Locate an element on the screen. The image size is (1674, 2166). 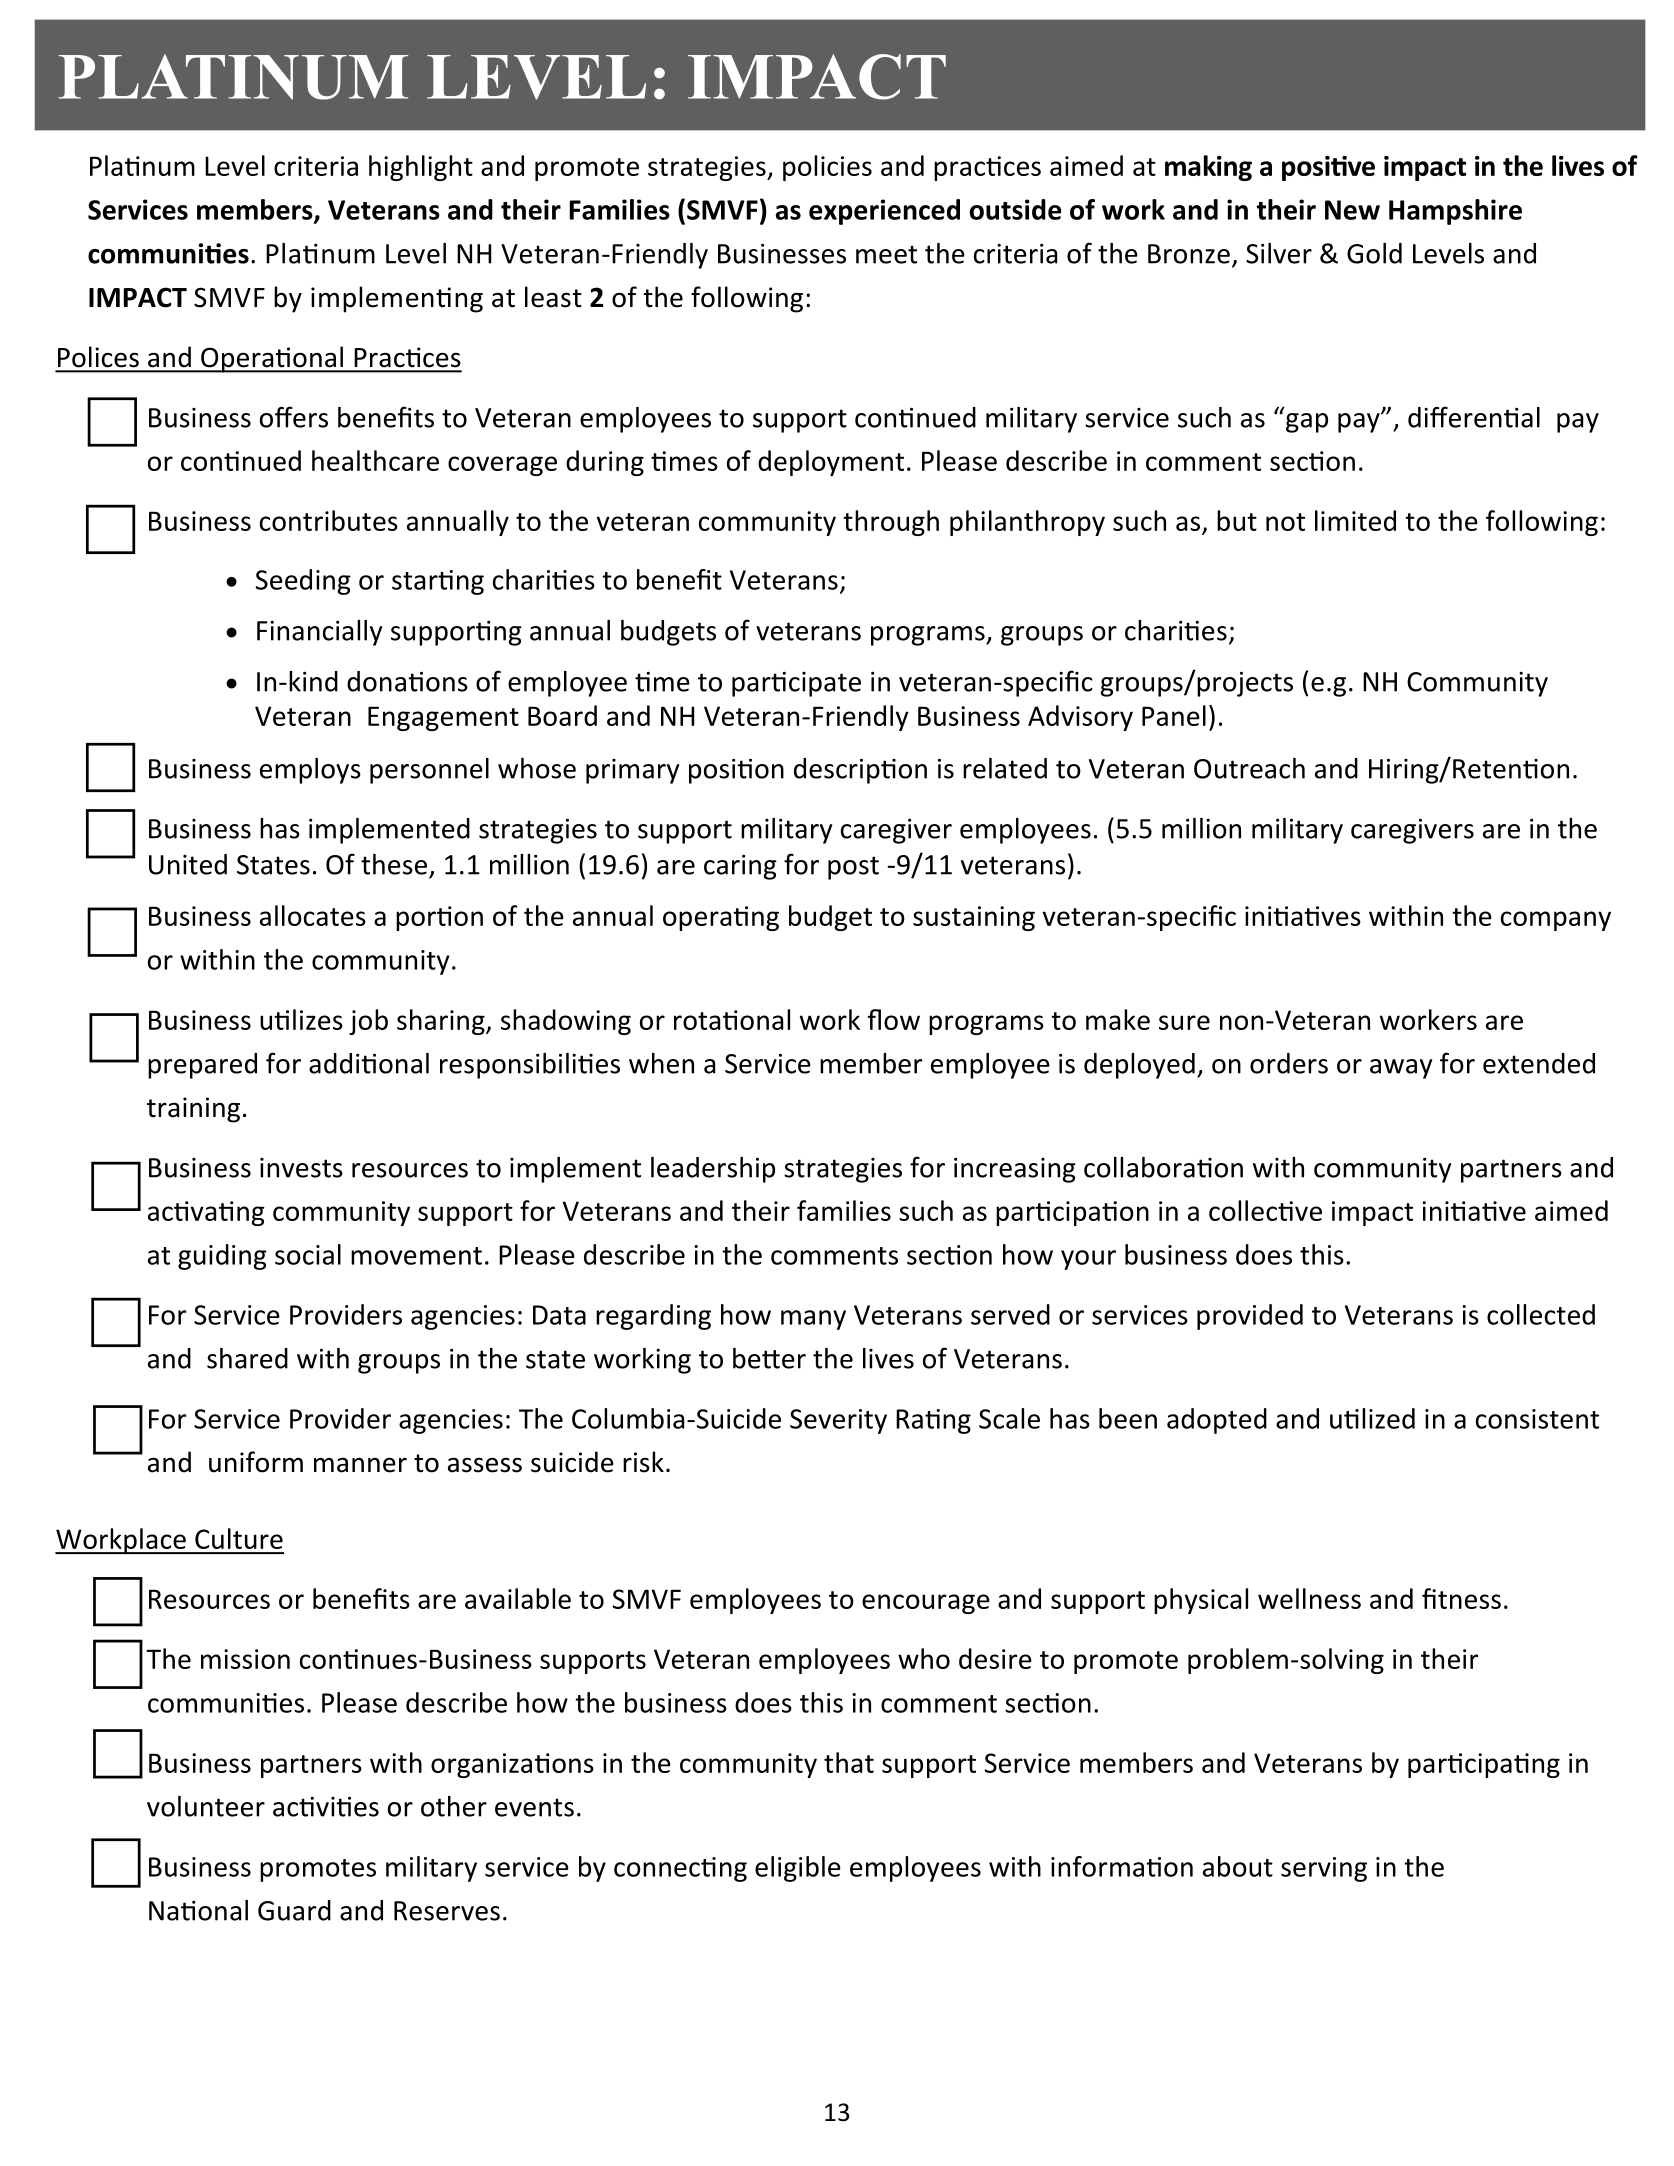
Guard is located at coordinates (294, 1910).
